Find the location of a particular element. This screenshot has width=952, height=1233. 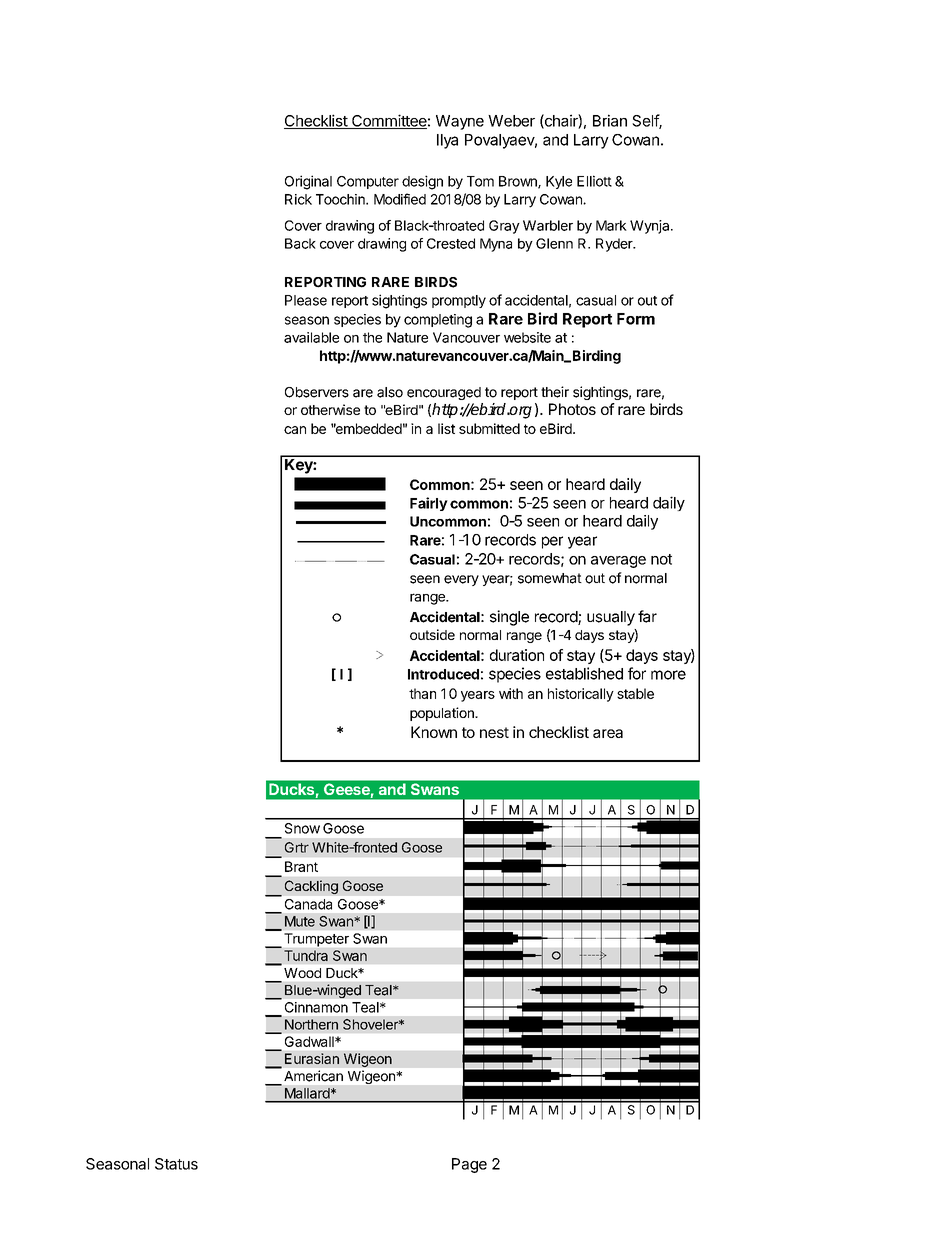

usually is located at coordinates (611, 618).
